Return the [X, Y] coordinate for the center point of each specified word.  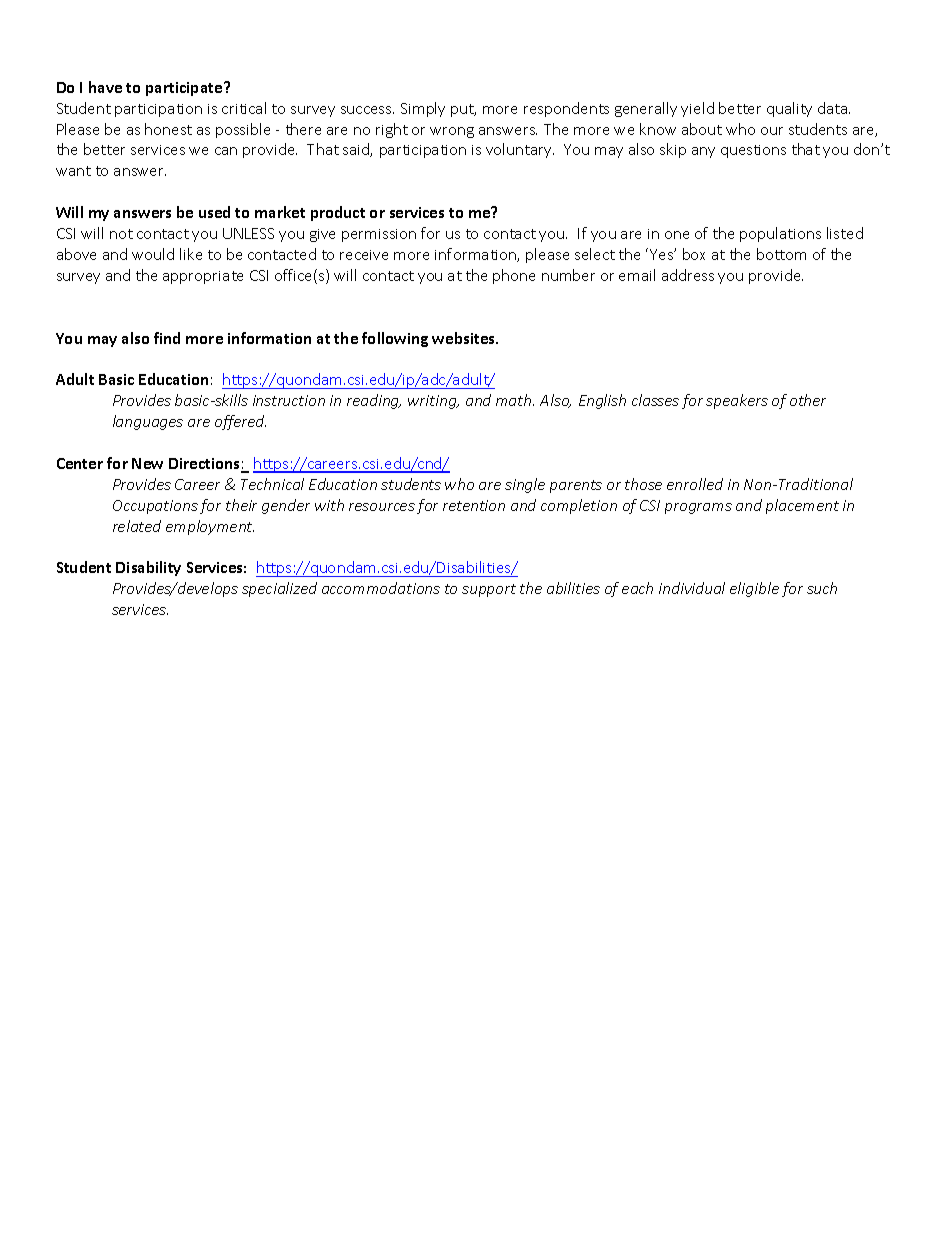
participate [185, 89]
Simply [423, 109]
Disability [148, 568]
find [167, 338]
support [489, 590]
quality [789, 109]
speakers [737, 401]
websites [465, 338]
